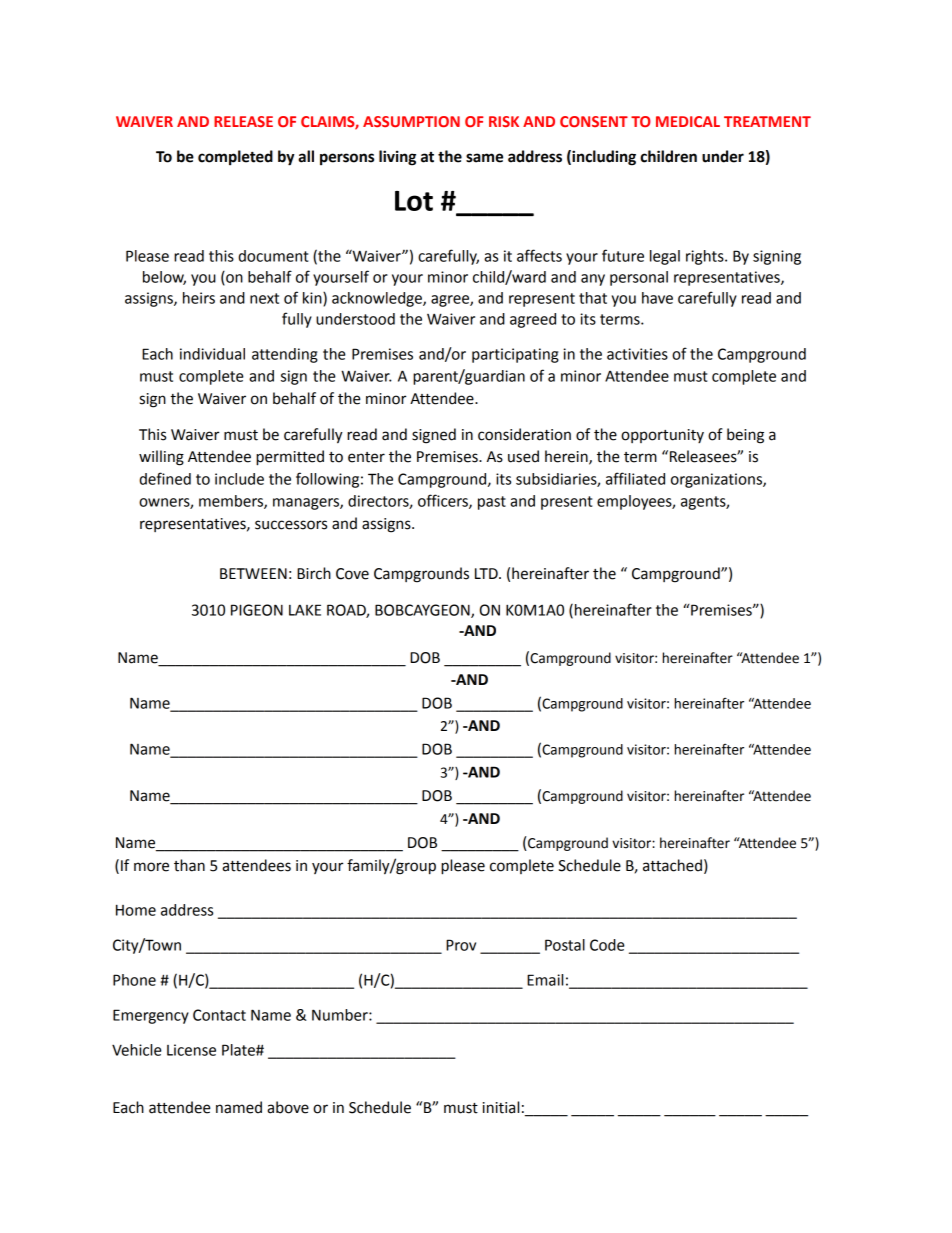  I want to click on License, so click(191, 1050).
